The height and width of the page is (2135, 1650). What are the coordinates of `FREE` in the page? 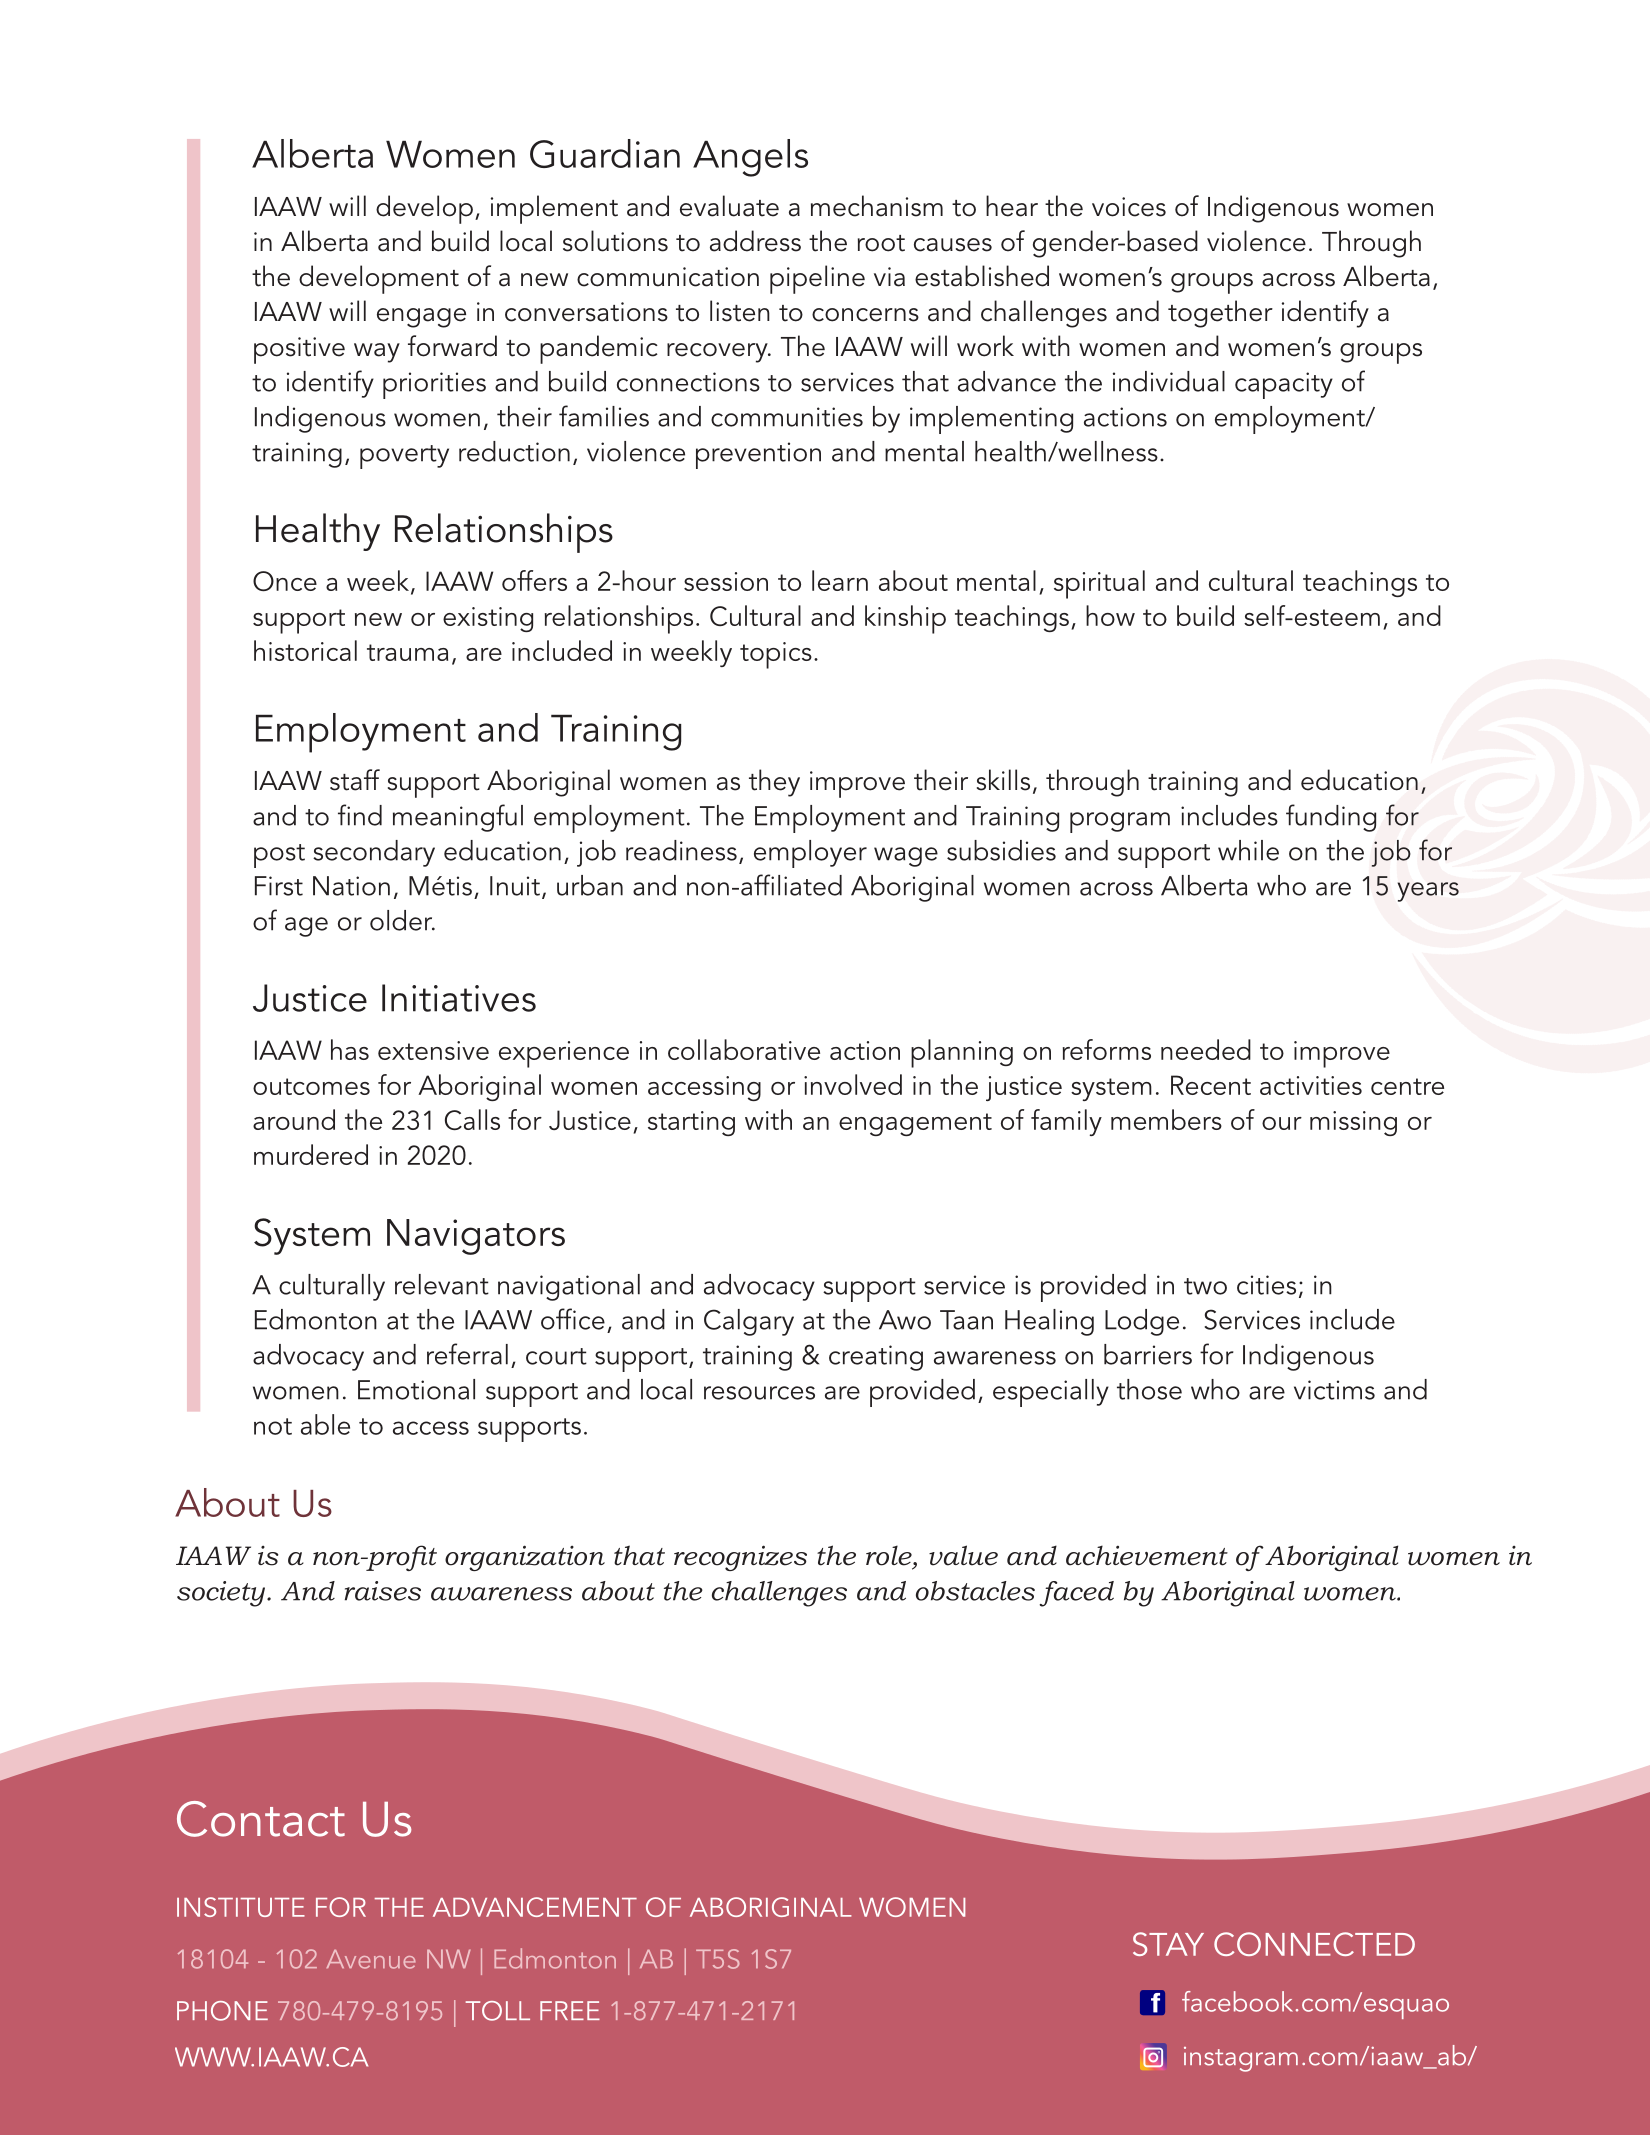 It's located at (570, 2010).
